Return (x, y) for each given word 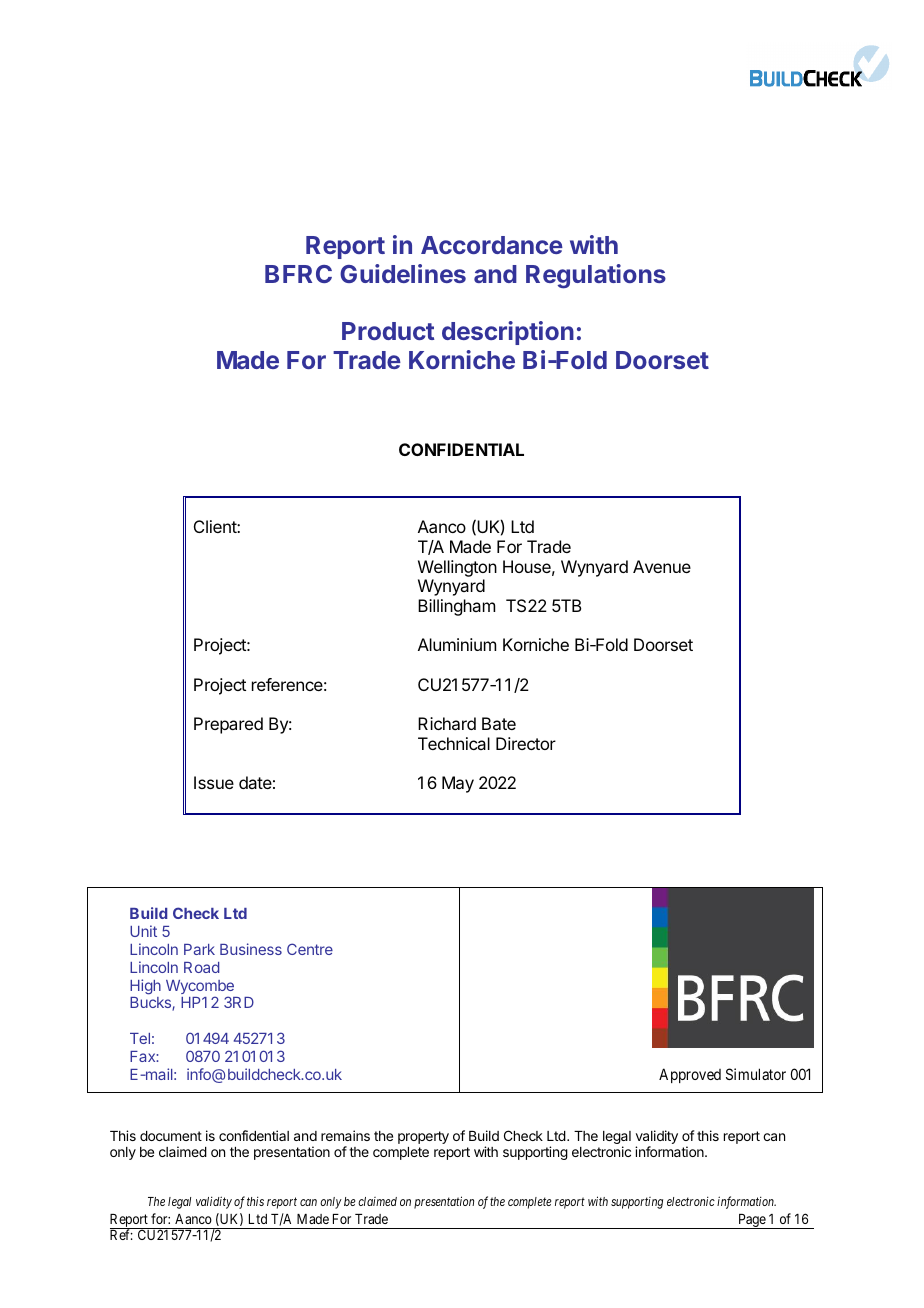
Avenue (662, 566)
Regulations (596, 276)
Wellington (457, 568)
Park (199, 949)
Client (216, 526)
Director (526, 743)
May (458, 784)
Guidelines (403, 273)
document (171, 1136)
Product (388, 331)
